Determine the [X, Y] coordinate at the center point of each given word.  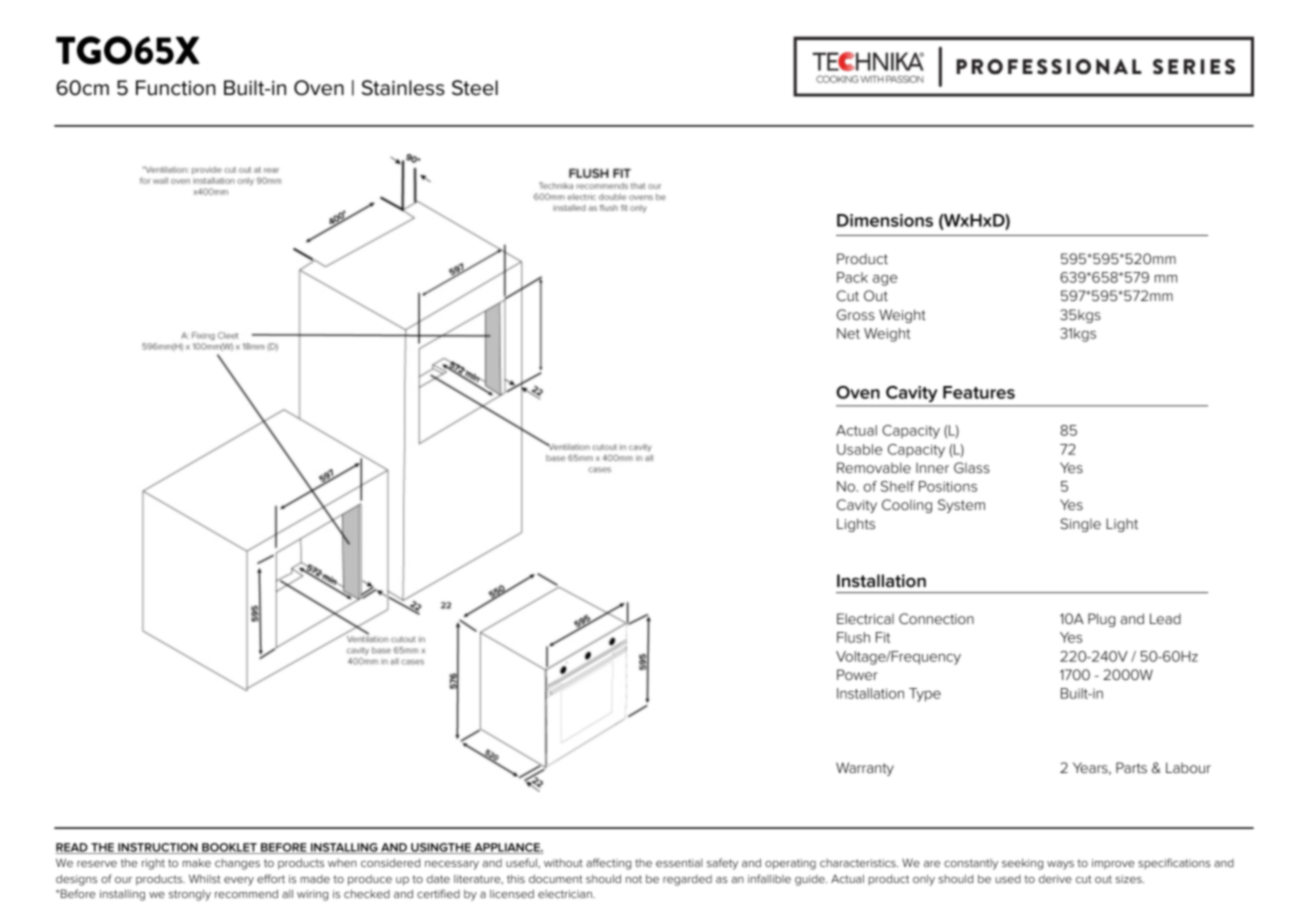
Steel [475, 88]
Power [857, 674]
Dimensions [885, 220]
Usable [859, 449]
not [634, 879]
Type [925, 695]
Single [1080, 525]
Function [176, 88]
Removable [874, 467]
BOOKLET [229, 848]
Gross [856, 314]
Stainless [403, 88]
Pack [852, 277]
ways [1060, 865]
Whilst [205, 878]
